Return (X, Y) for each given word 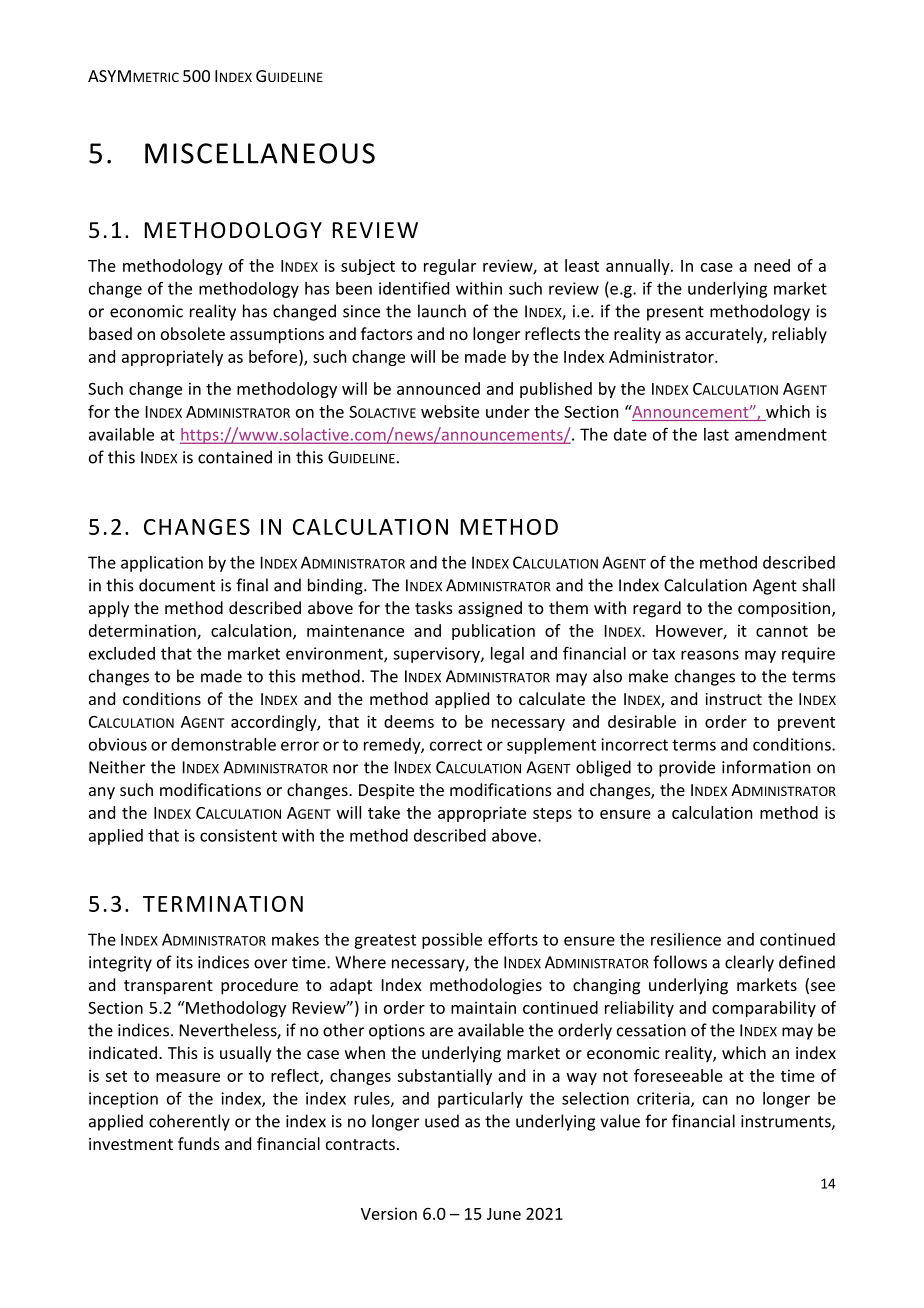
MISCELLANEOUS (260, 153)
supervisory (437, 655)
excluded (122, 653)
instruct (733, 699)
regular (450, 267)
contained (235, 457)
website (450, 411)
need (772, 265)
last (716, 434)
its (184, 962)
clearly (749, 963)
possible (452, 941)
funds (199, 1143)
